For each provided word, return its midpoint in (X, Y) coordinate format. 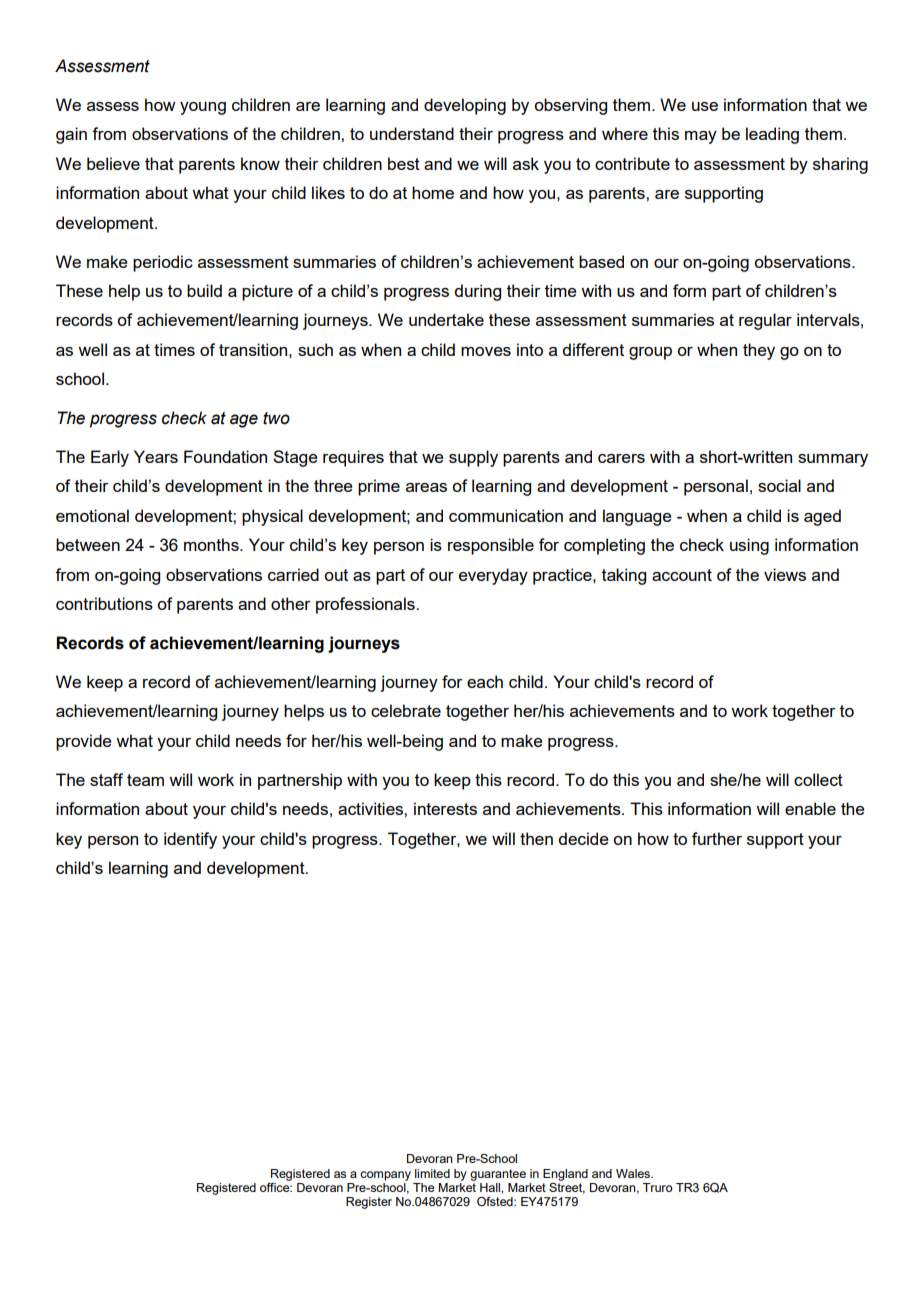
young (203, 108)
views (785, 574)
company (385, 1176)
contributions (104, 603)
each (485, 681)
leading (772, 135)
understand (412, 133)
